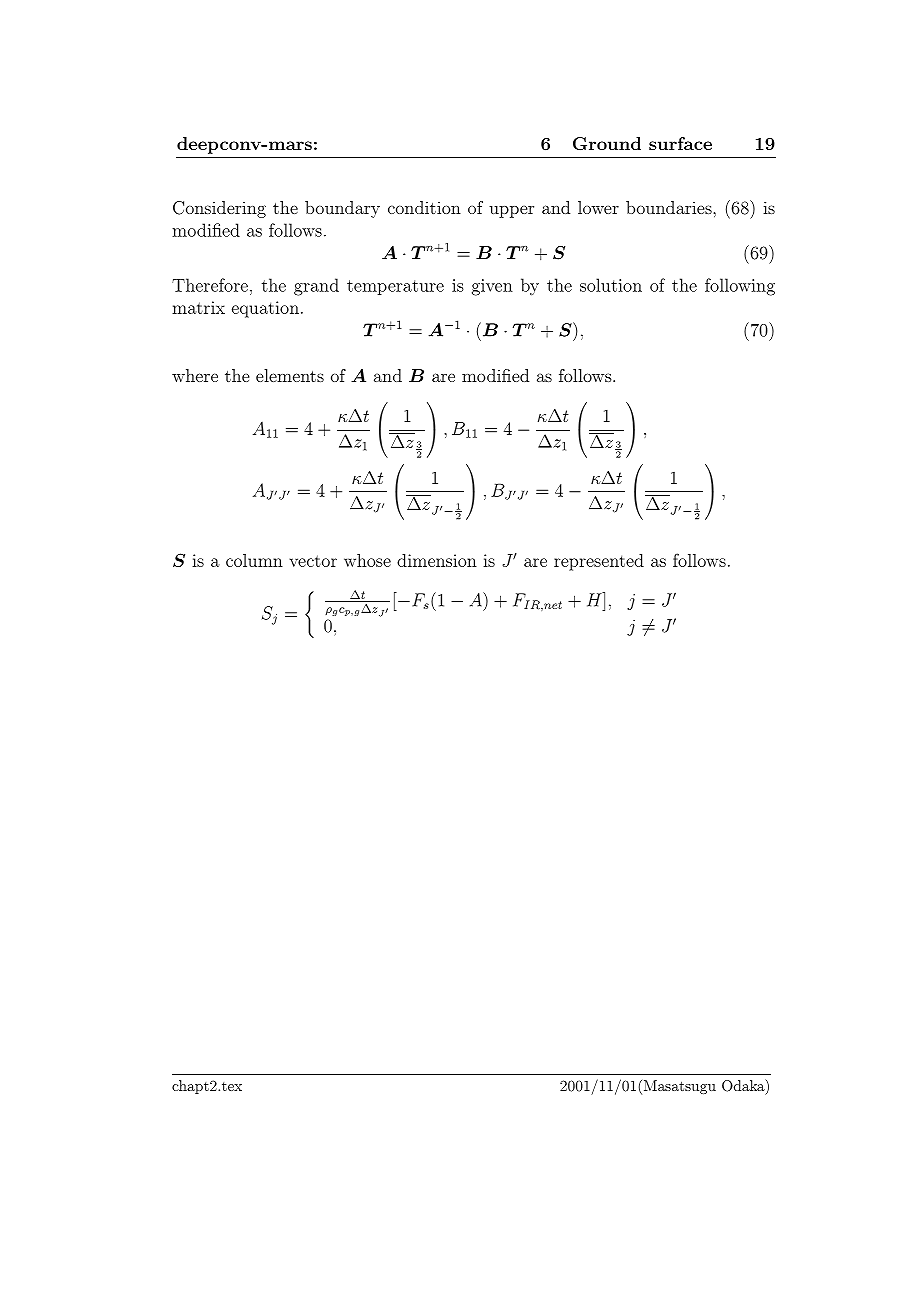  What do you see at coordinates (424, 207) in the screenshot?
I see `condition` at bounding box center [424, 207].
